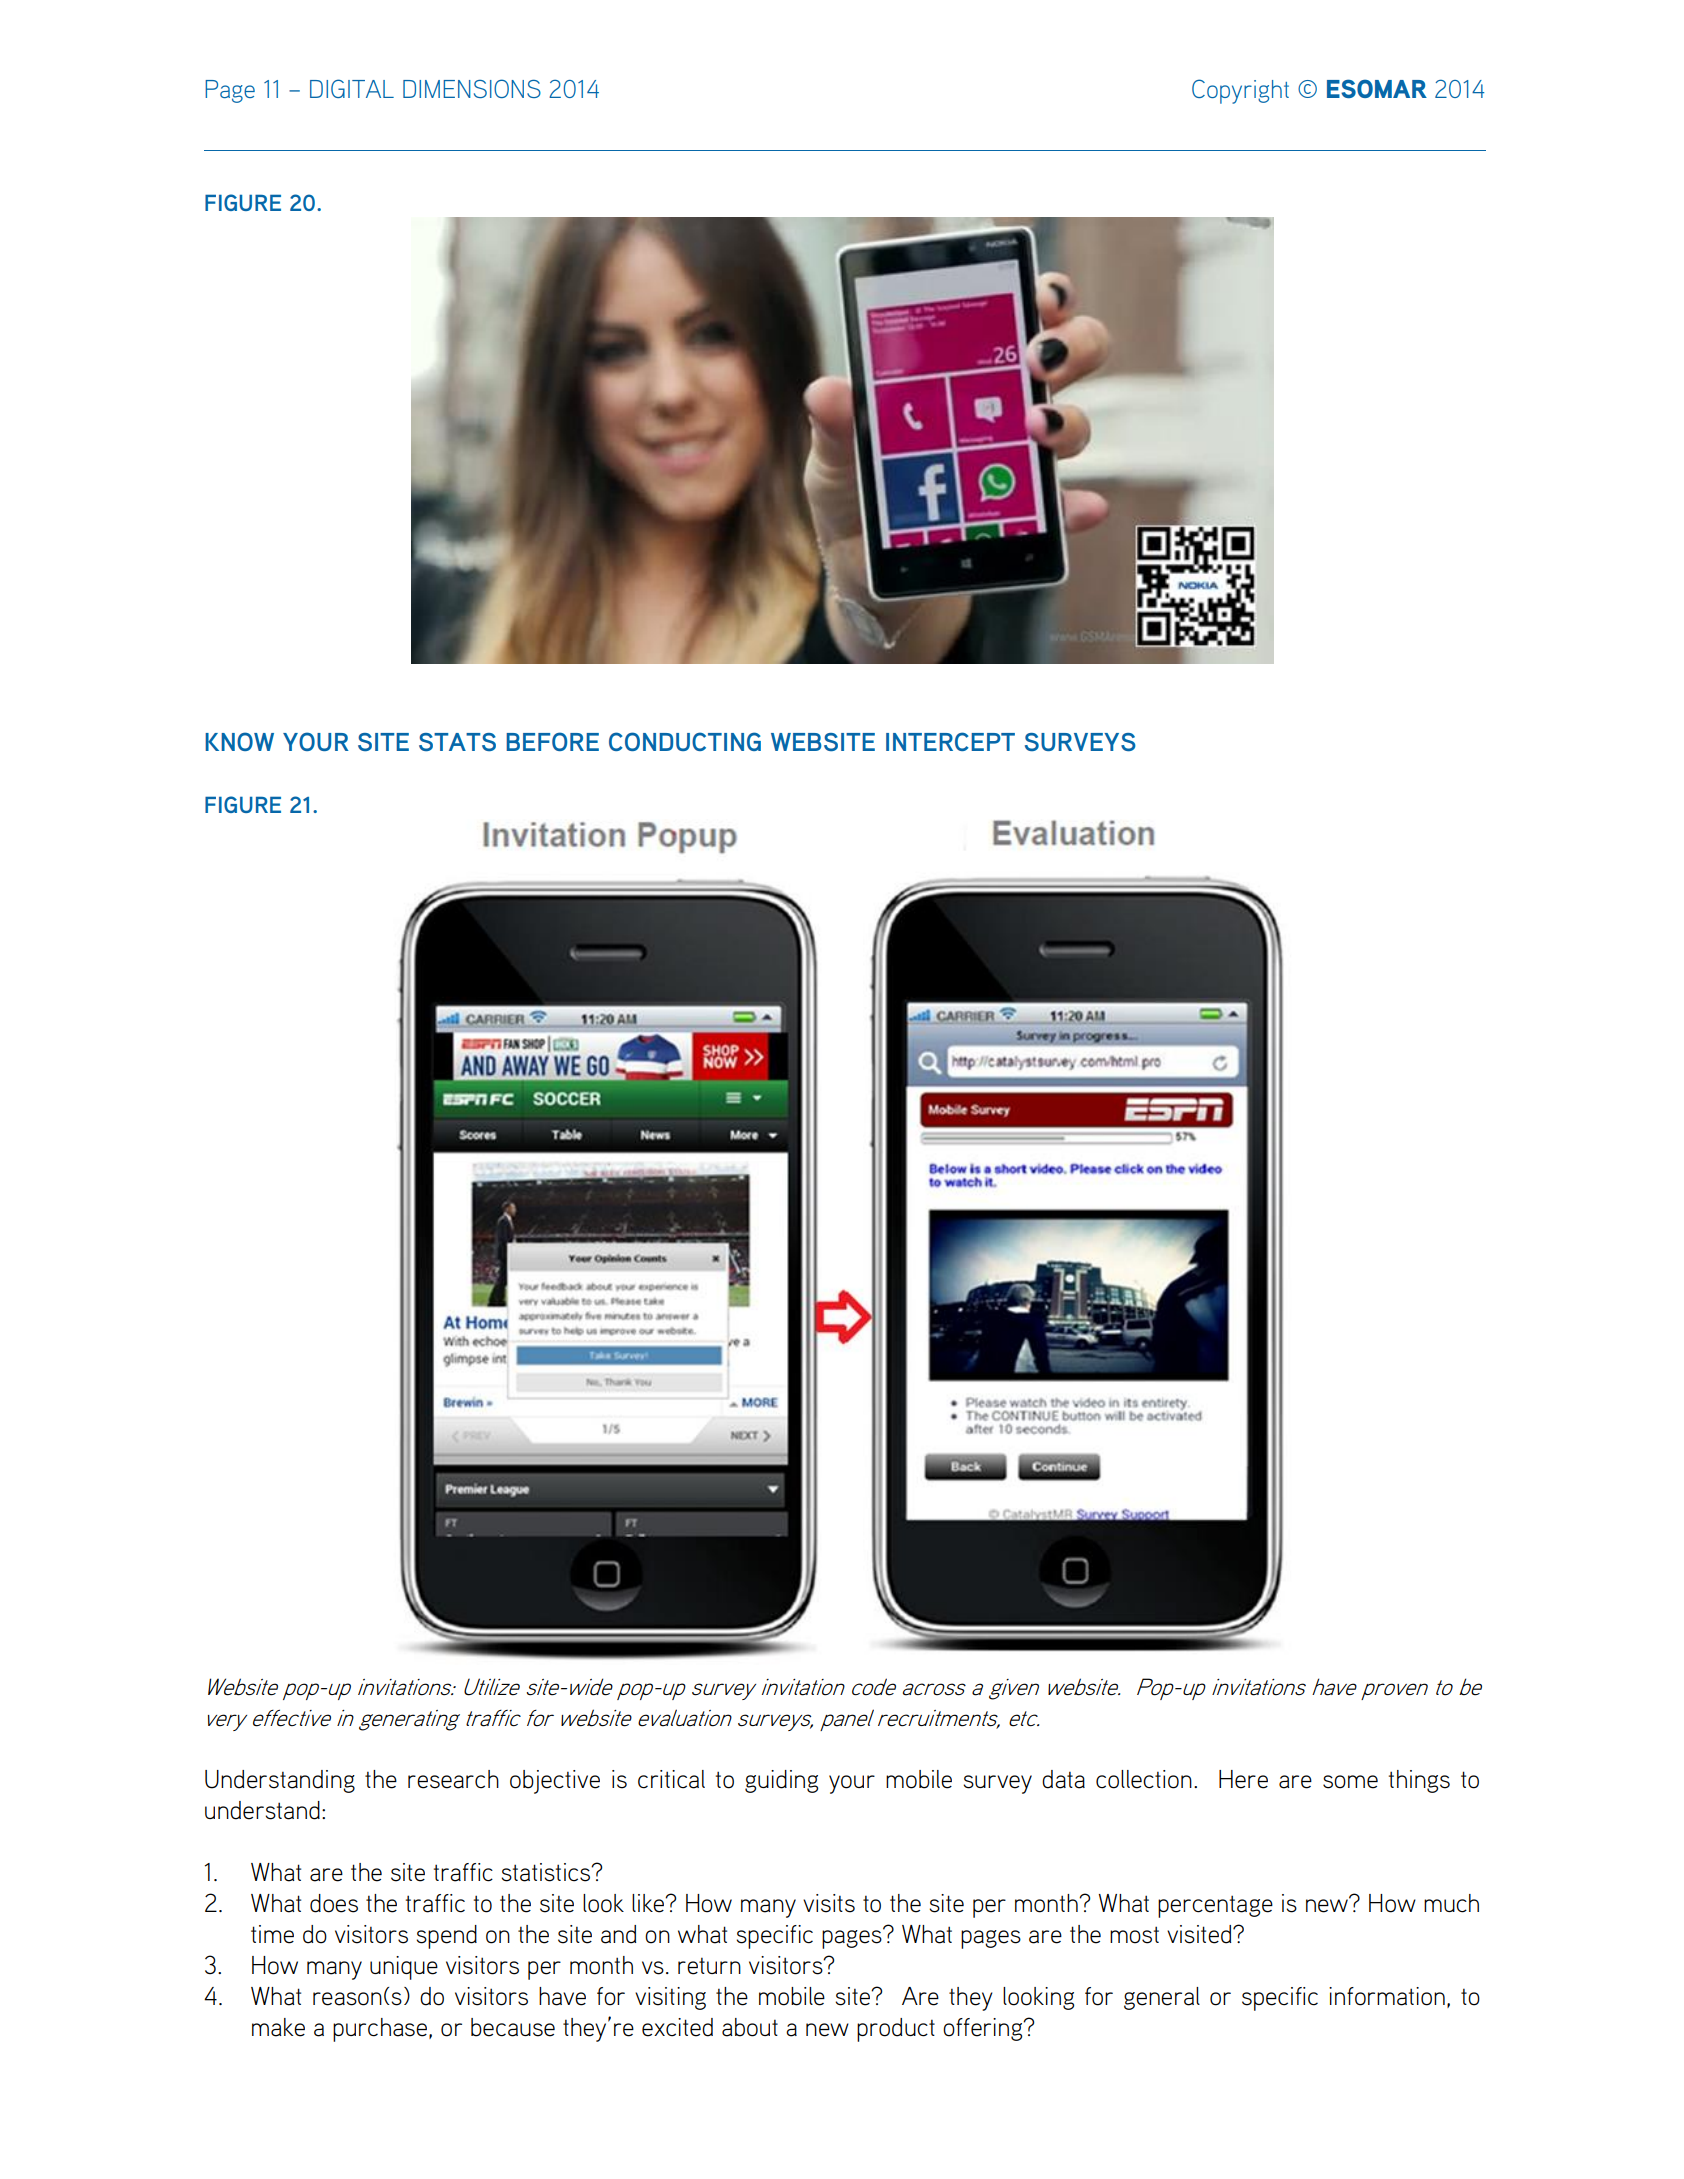 The height and width of the document is (2179, 1684). Describe the element at coordinates (352, 88) in the document. I see `DIGITAL` at that location.
